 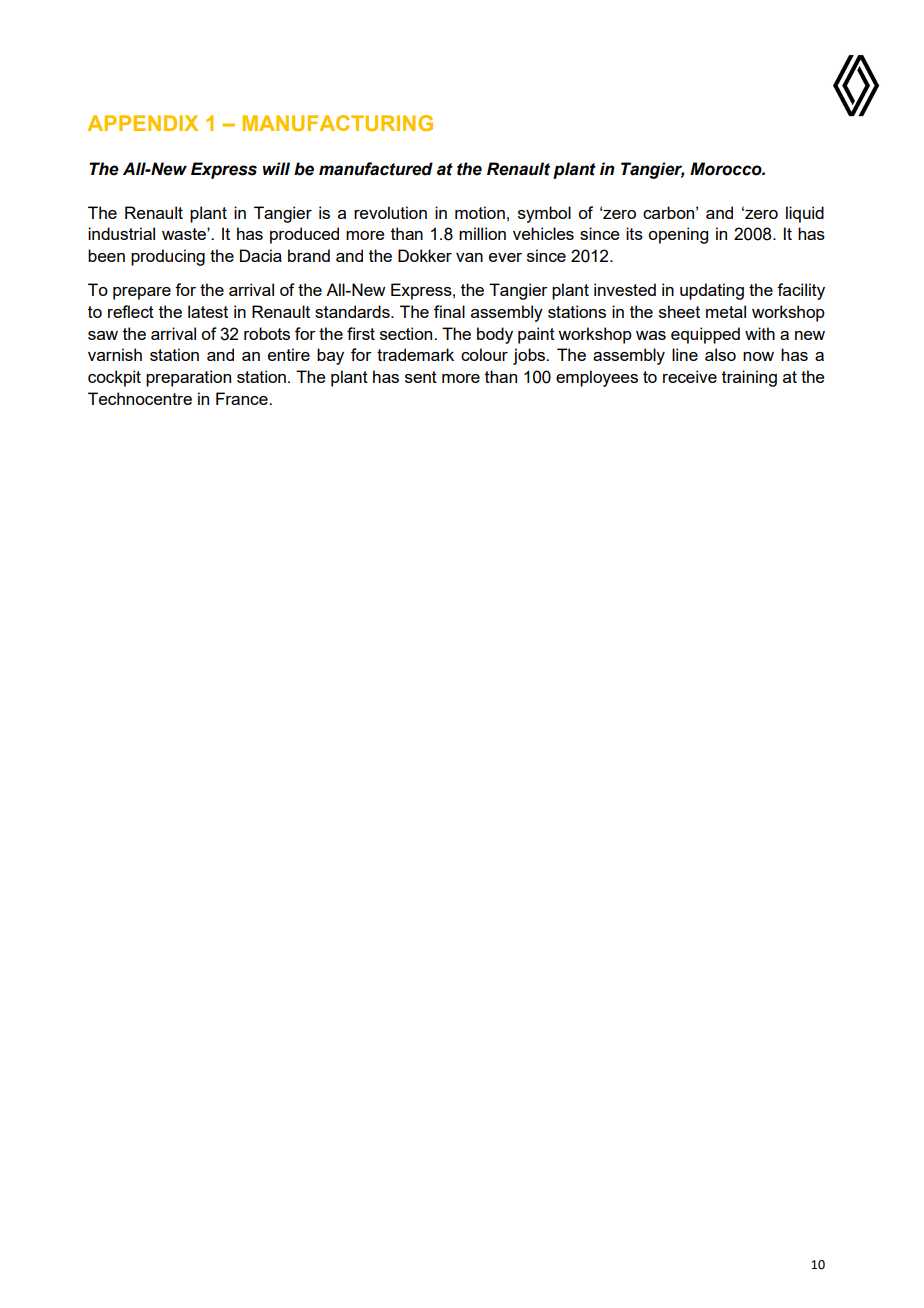 I want to click on MANUFACTURING, so click(x=338, y=123).
